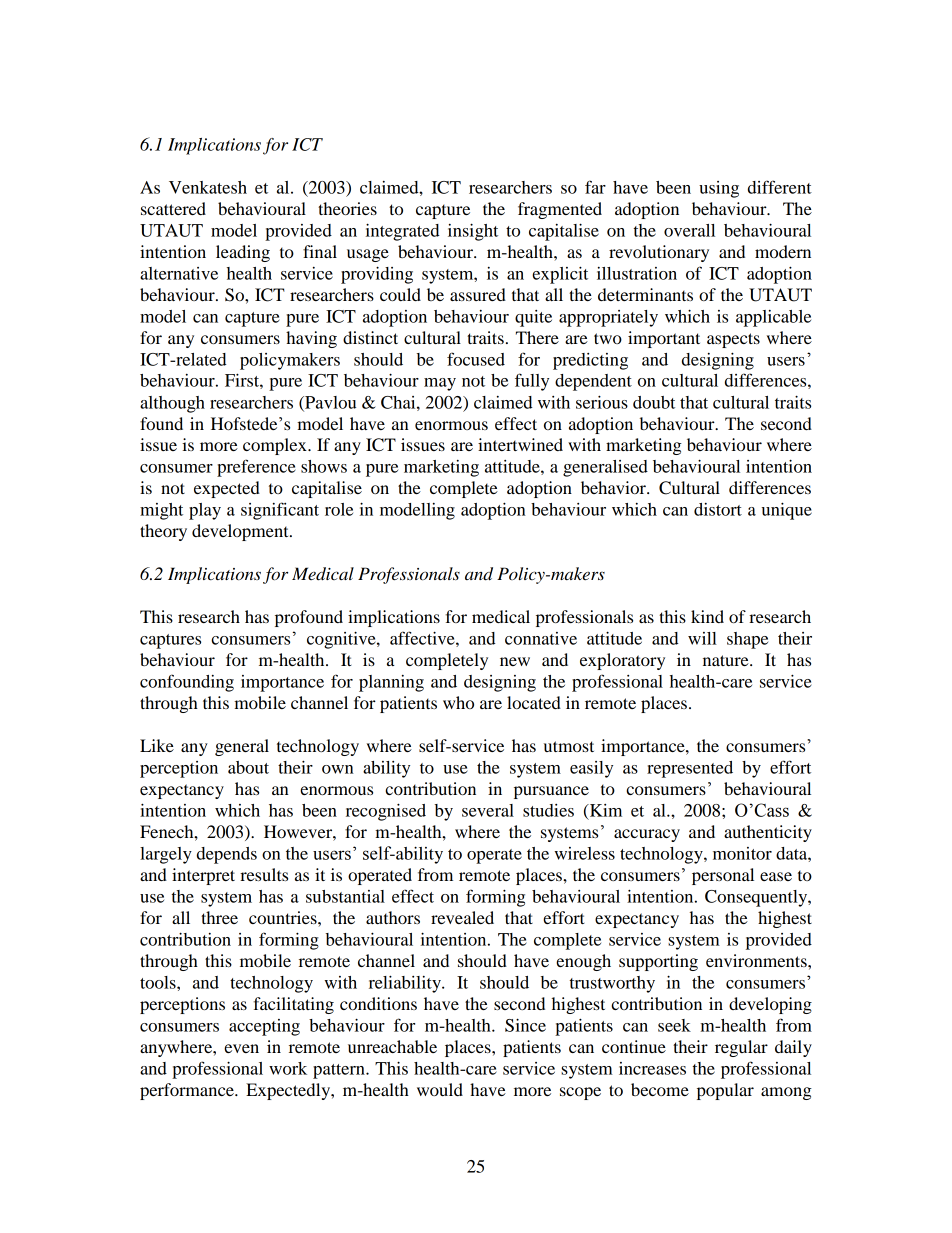 Image resolution: width=952 pixels, height=1233 pixels. I want to click on insight, so click(473, 232).
